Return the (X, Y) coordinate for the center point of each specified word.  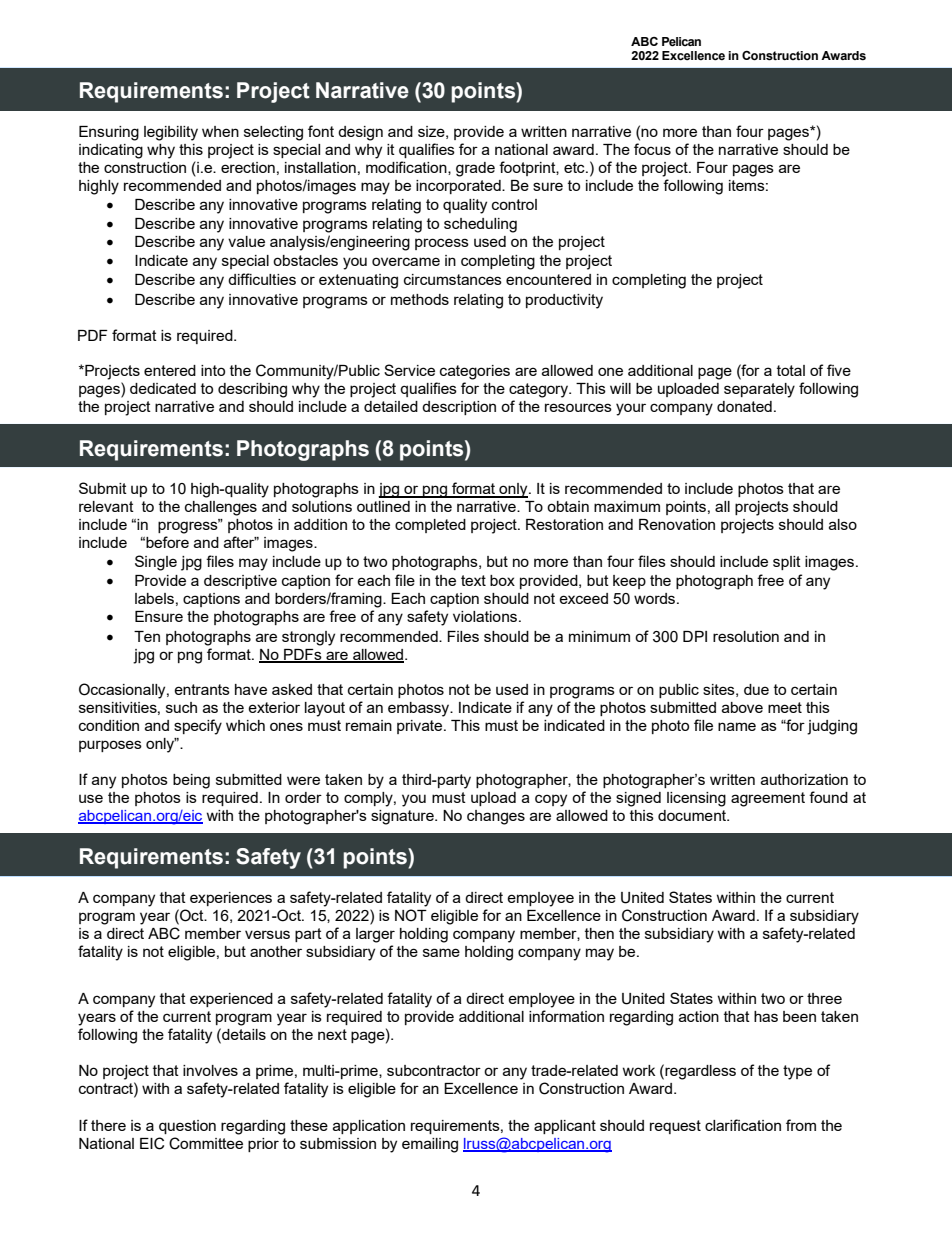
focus (652, 149)
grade (475, 169)
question (187, 1127)
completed (430, 526)
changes (496, 817)
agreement (768, 799)
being (191, 781)
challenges (221, 508)
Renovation (677, 524)
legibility (171, 133)
